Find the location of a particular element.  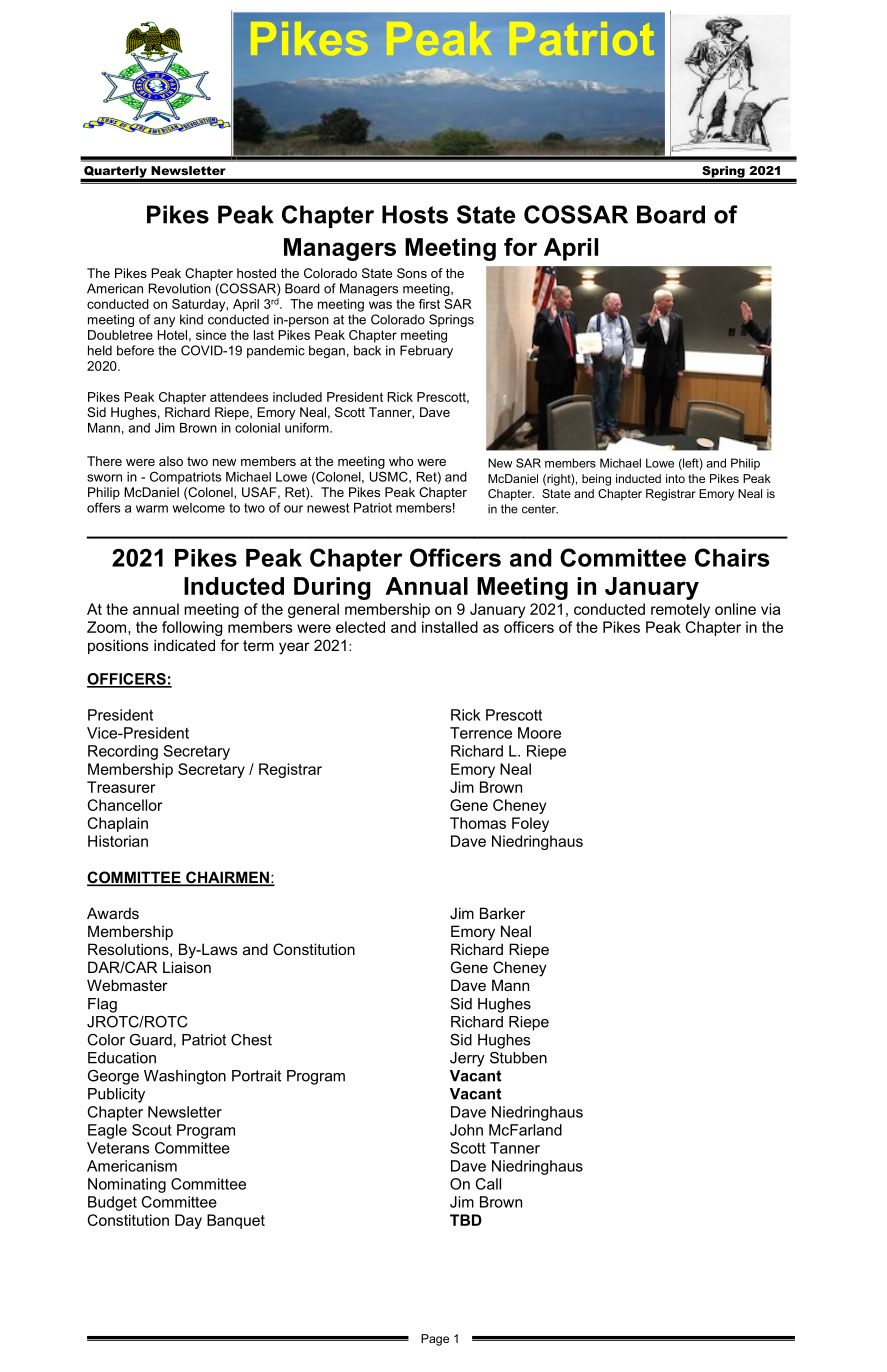

Revolution is located at coordinates (180, 288).
